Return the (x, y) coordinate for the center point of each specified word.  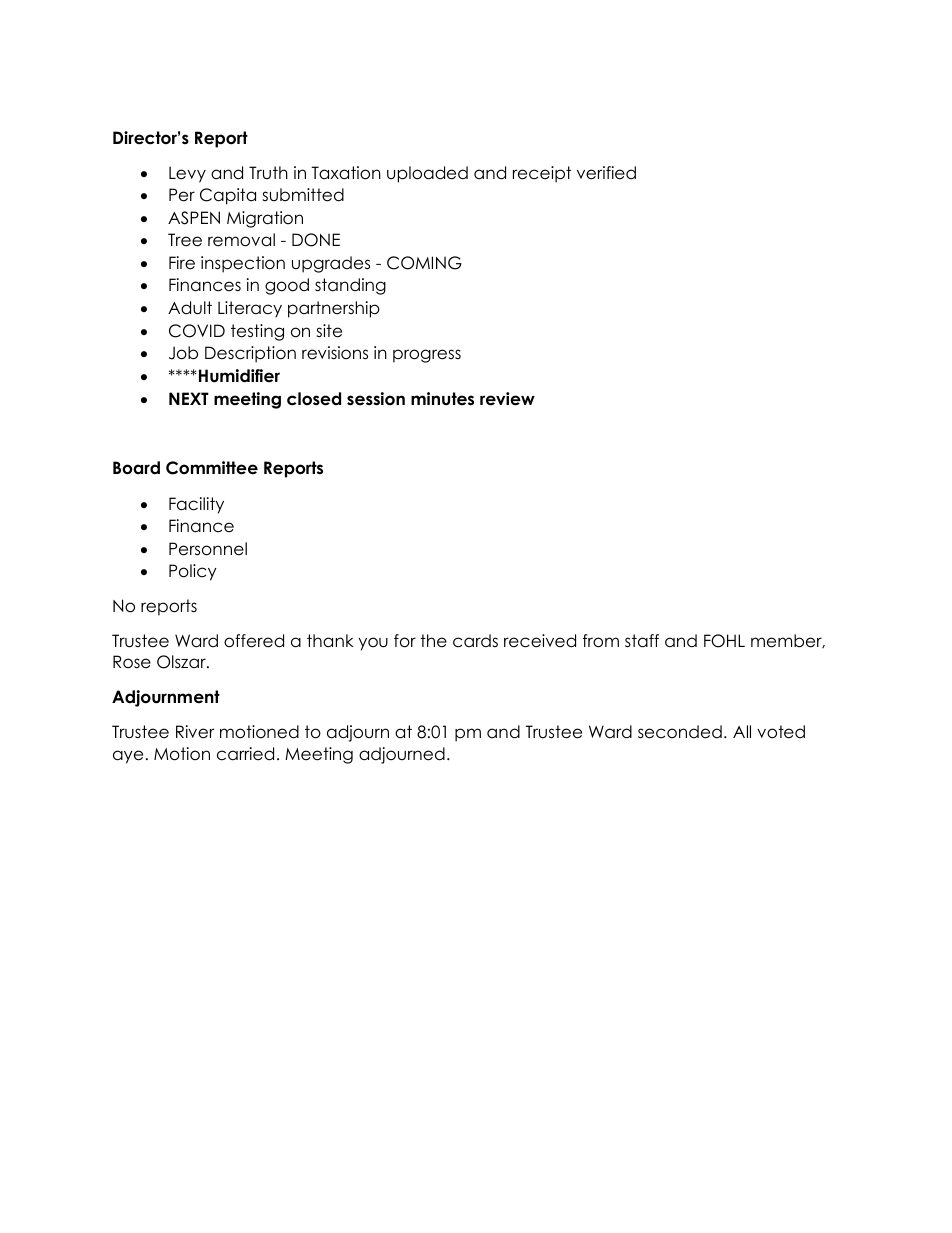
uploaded (427, 174)
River (195, 732)
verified (606, 173)
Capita (228, 196)
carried (245, 754)
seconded (680, 732)
